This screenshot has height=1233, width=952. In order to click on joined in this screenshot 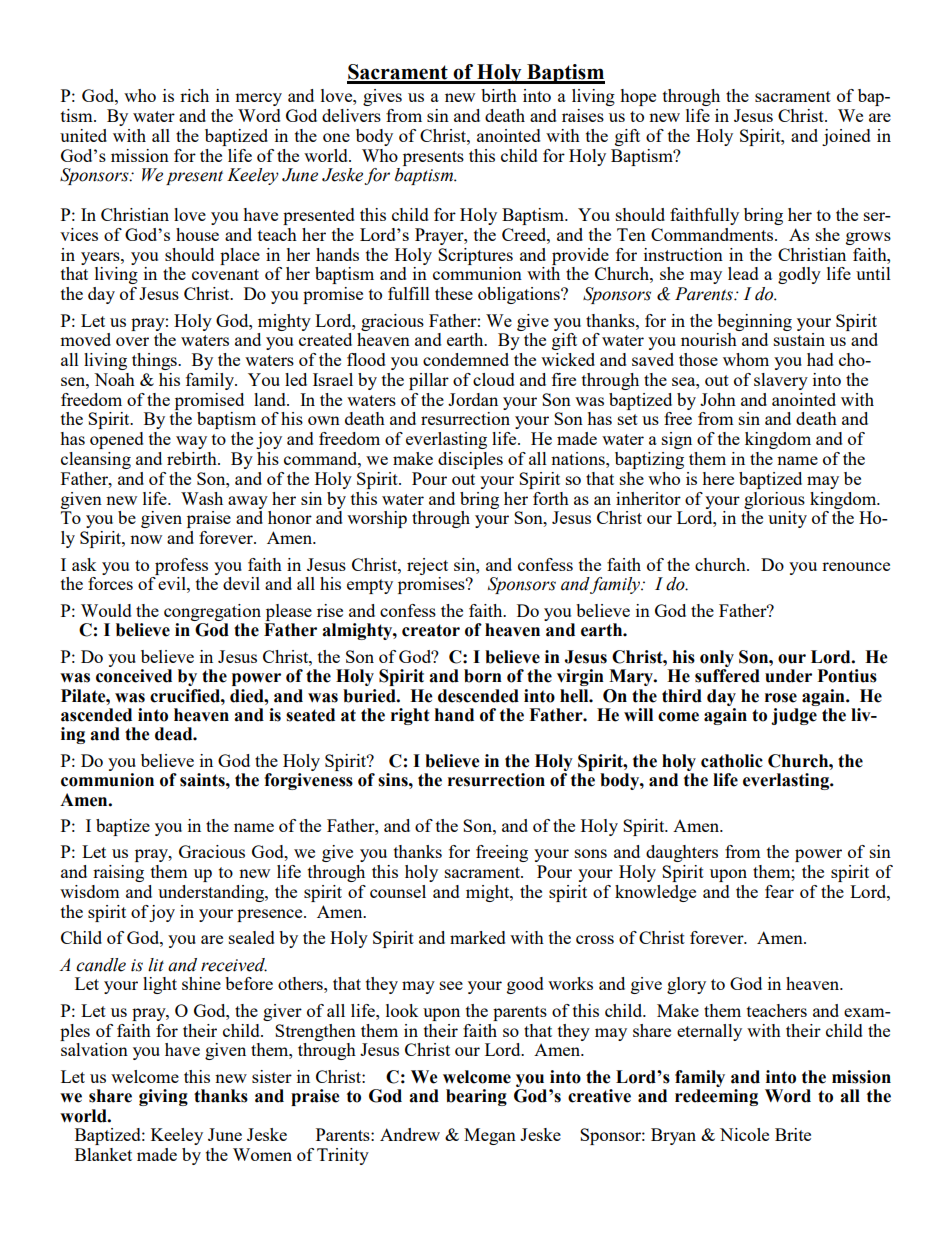, I will do `click(846, 137)`.
